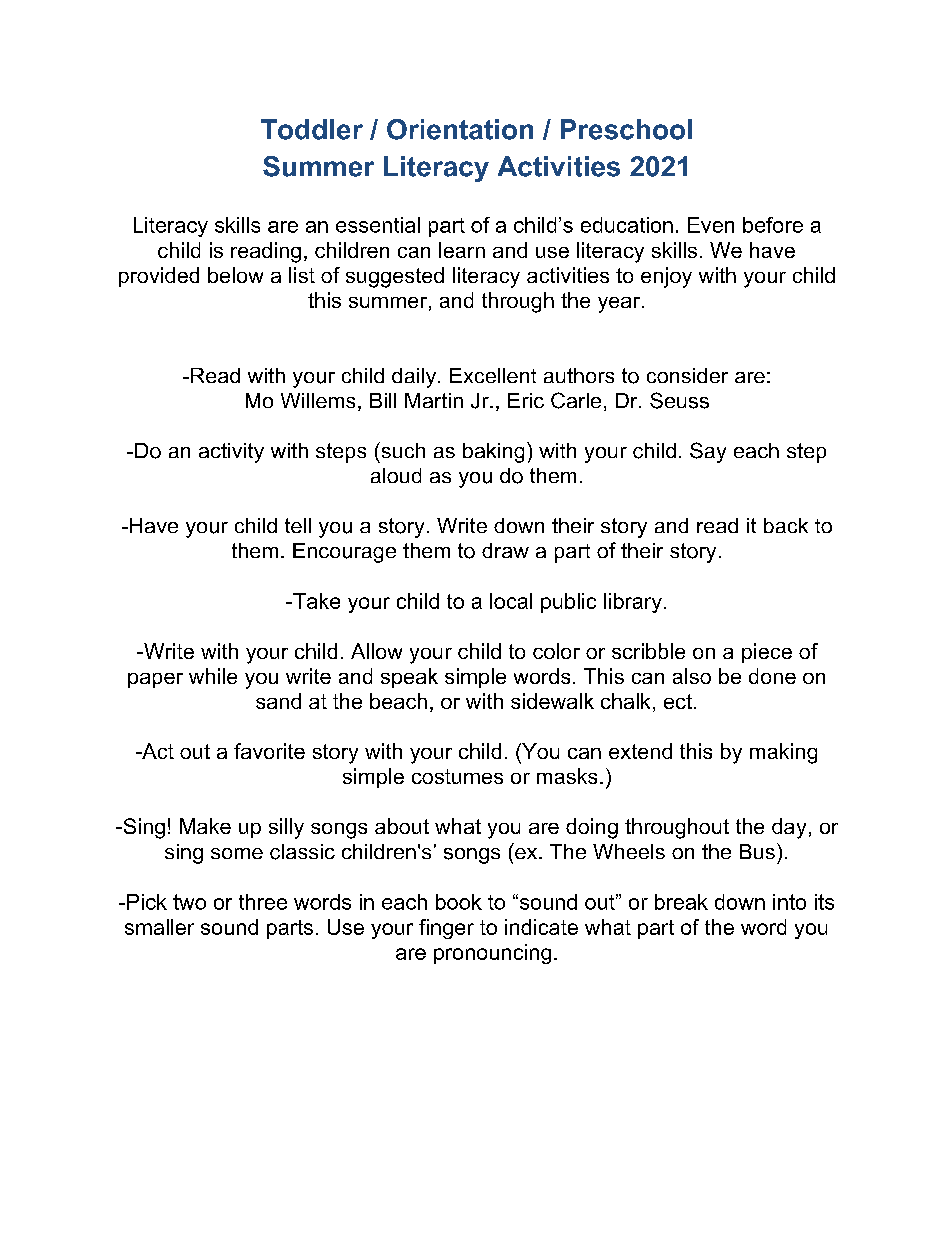 The width and height of the page is (952, 1233). What do you see at coordinates (263, 902) in the page?
I see `three` at bounding box center [263, 902].
